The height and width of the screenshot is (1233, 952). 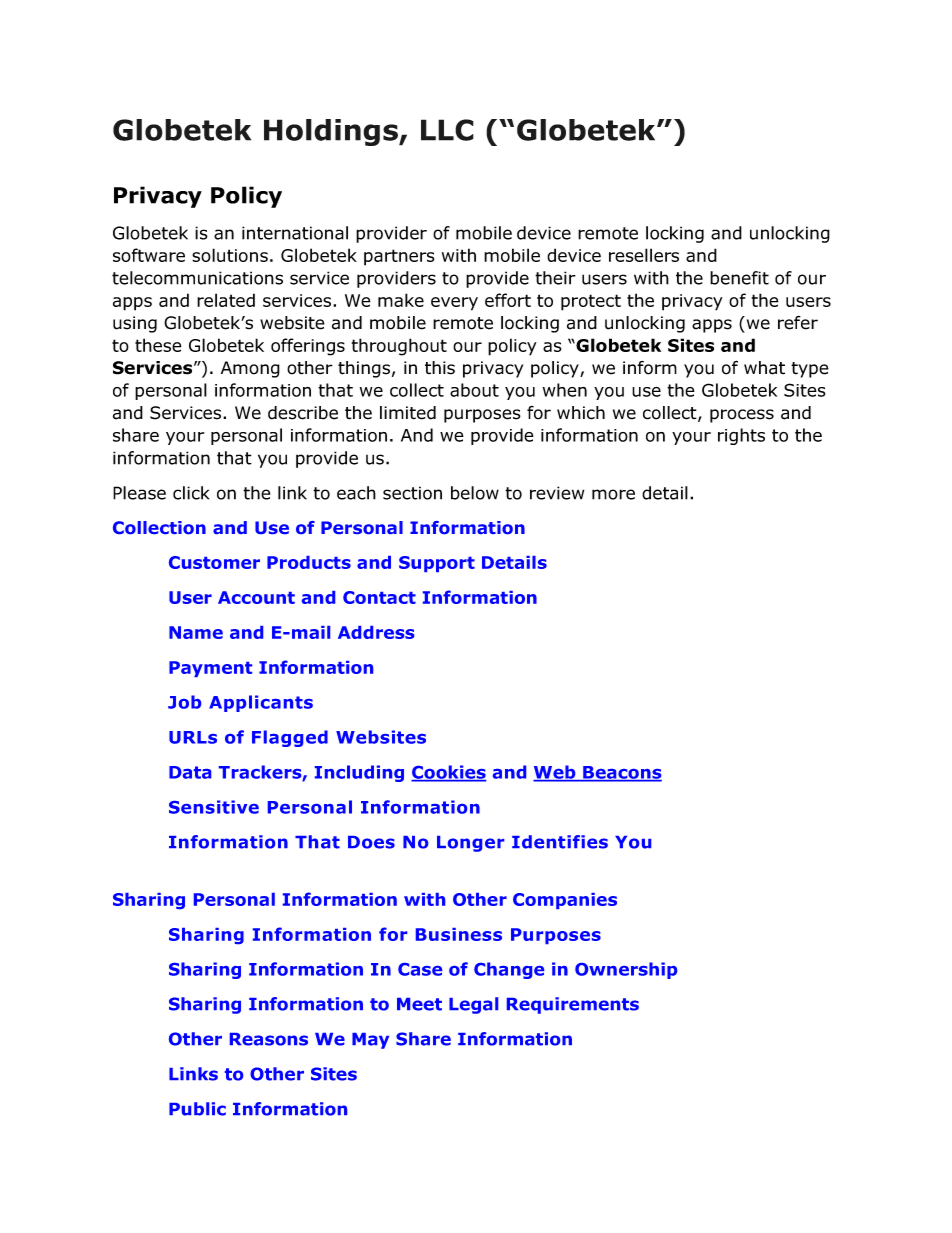 I want to click on Public, so click(x=197, y=1109).
